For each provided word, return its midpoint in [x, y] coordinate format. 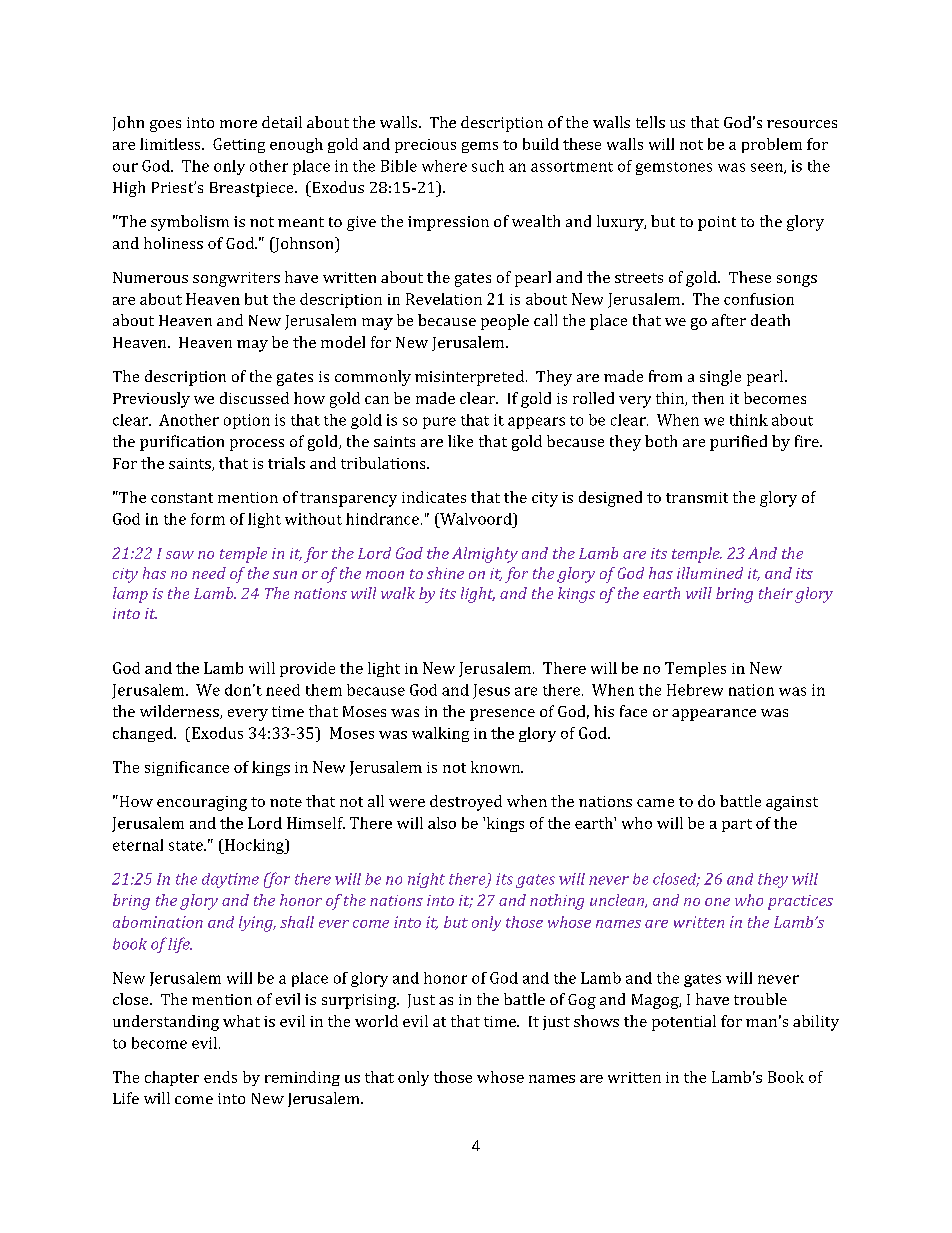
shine [445, 573]
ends [220, 1077]
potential [684, 1023]
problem [772, 145]
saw [180, 555]
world [376, 1021]
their [776, 593]
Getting [239, 145]
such [488, 166]
